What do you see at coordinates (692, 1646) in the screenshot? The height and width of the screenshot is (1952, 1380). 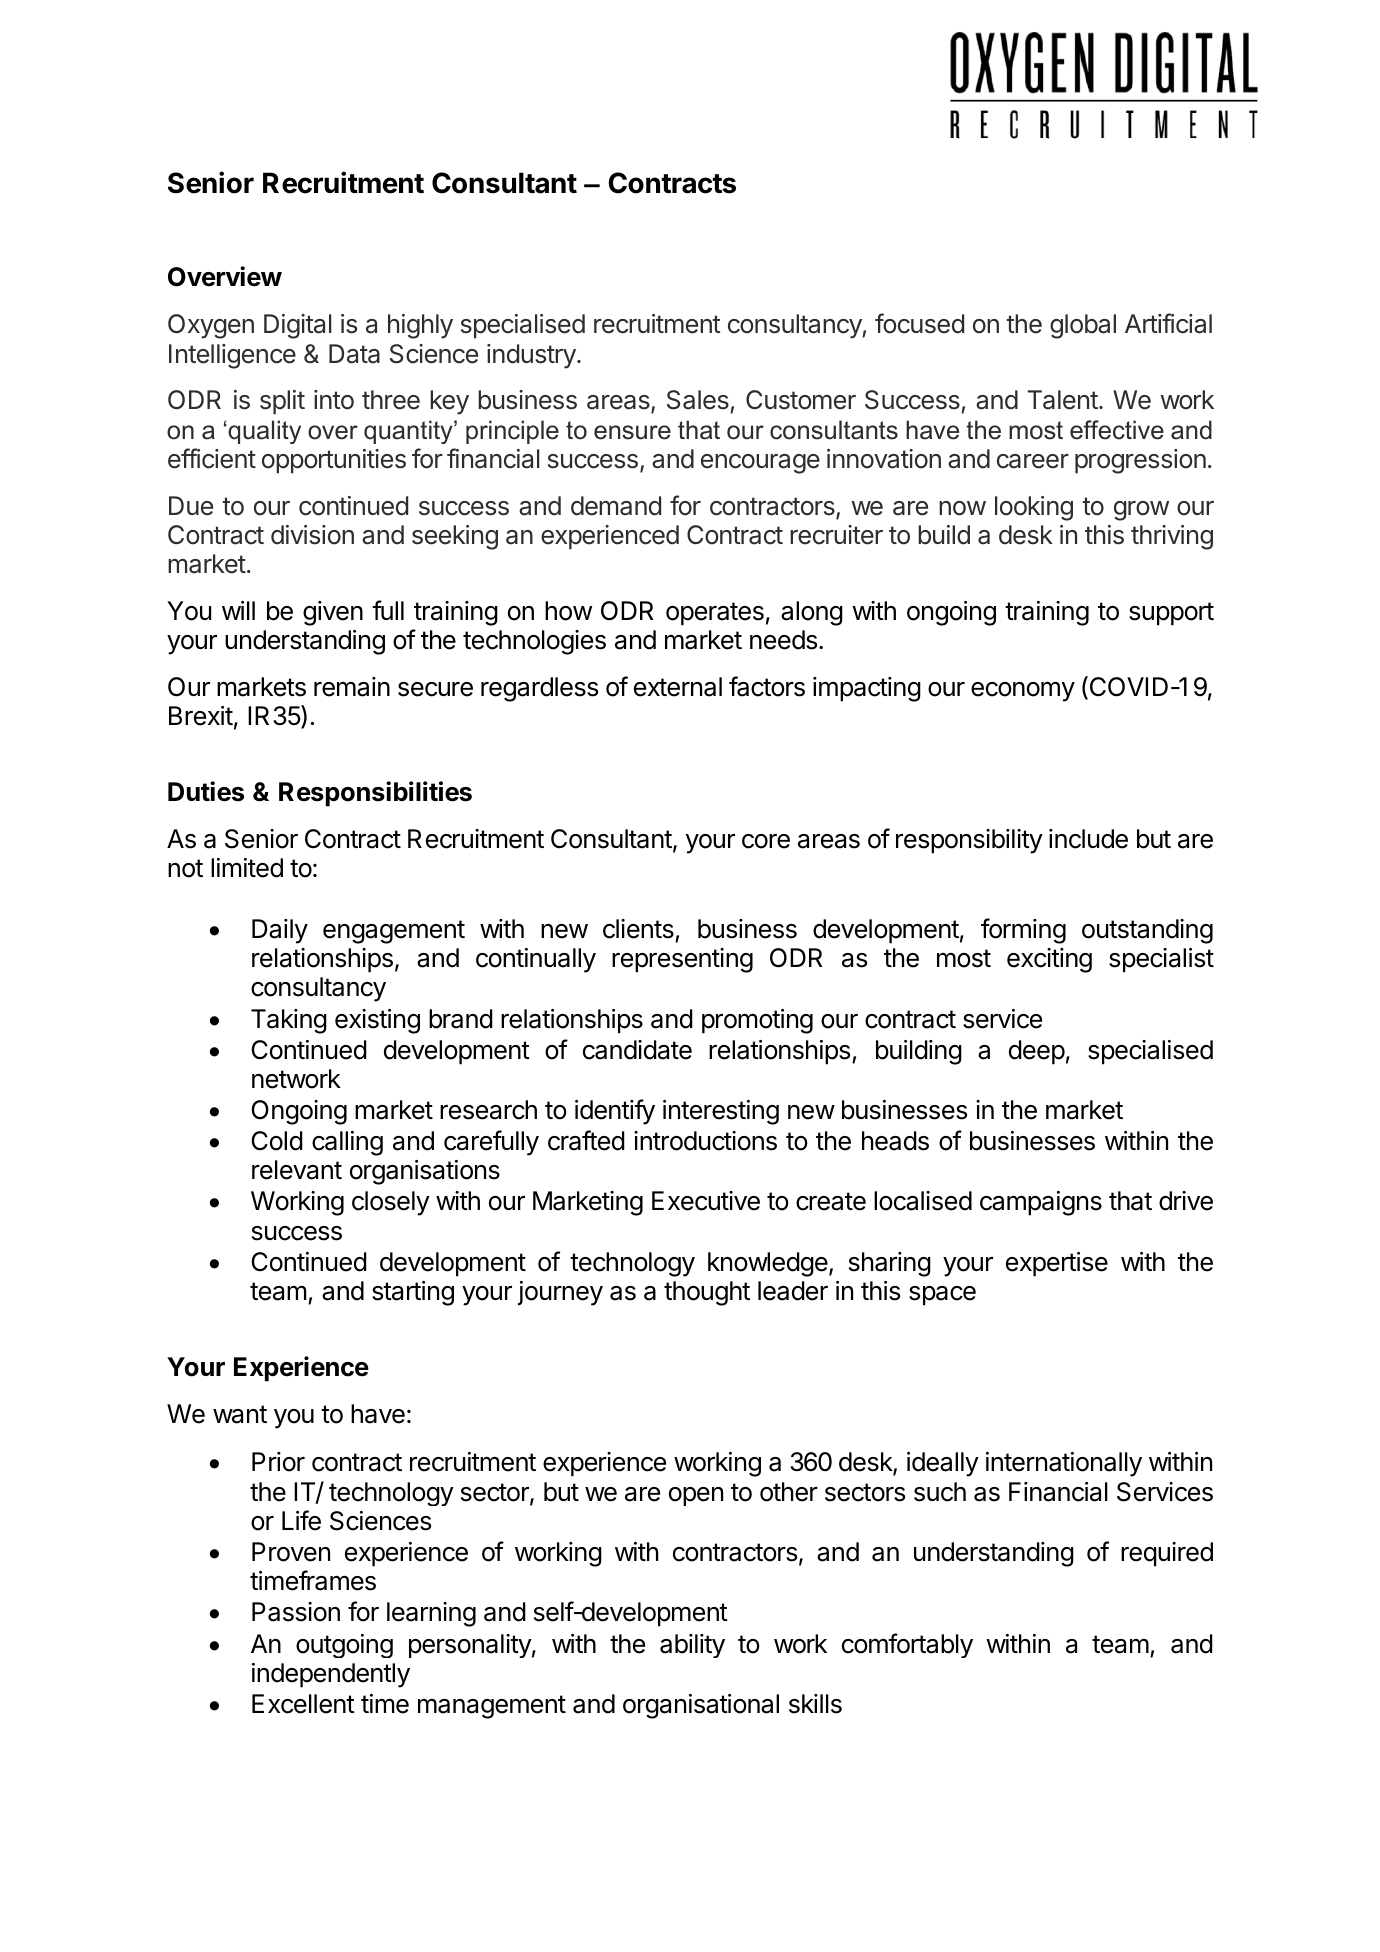 I see `ability` at bounding box center [692, 1646].
